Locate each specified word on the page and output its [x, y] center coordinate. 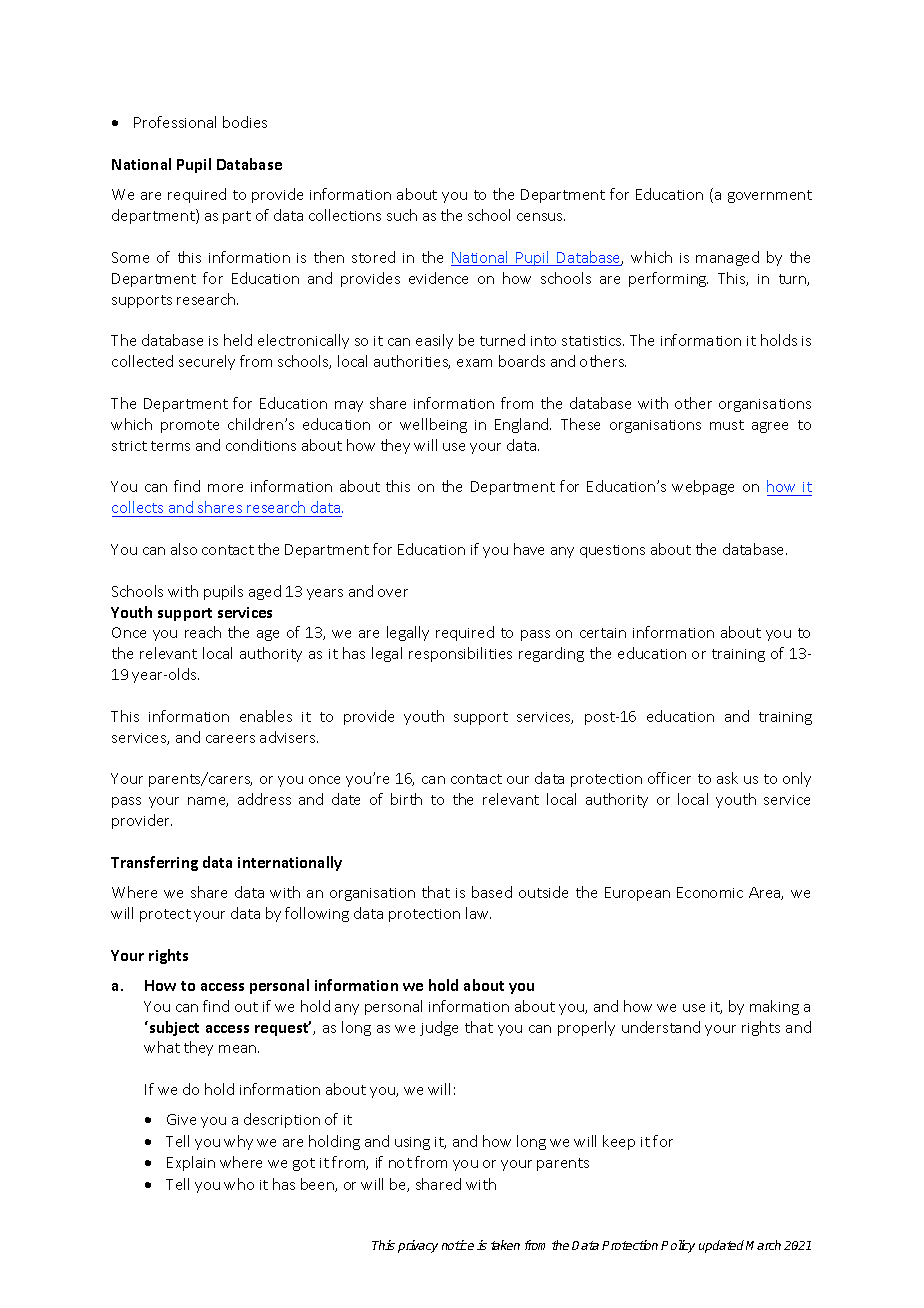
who [239, 1184]
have [529, 549]
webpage [703, 487]
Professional [175, 122]
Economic [710, 892]
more [225, 488]
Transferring [154, 863]
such [402, 215]
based [492, 892]
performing [668, 279]
